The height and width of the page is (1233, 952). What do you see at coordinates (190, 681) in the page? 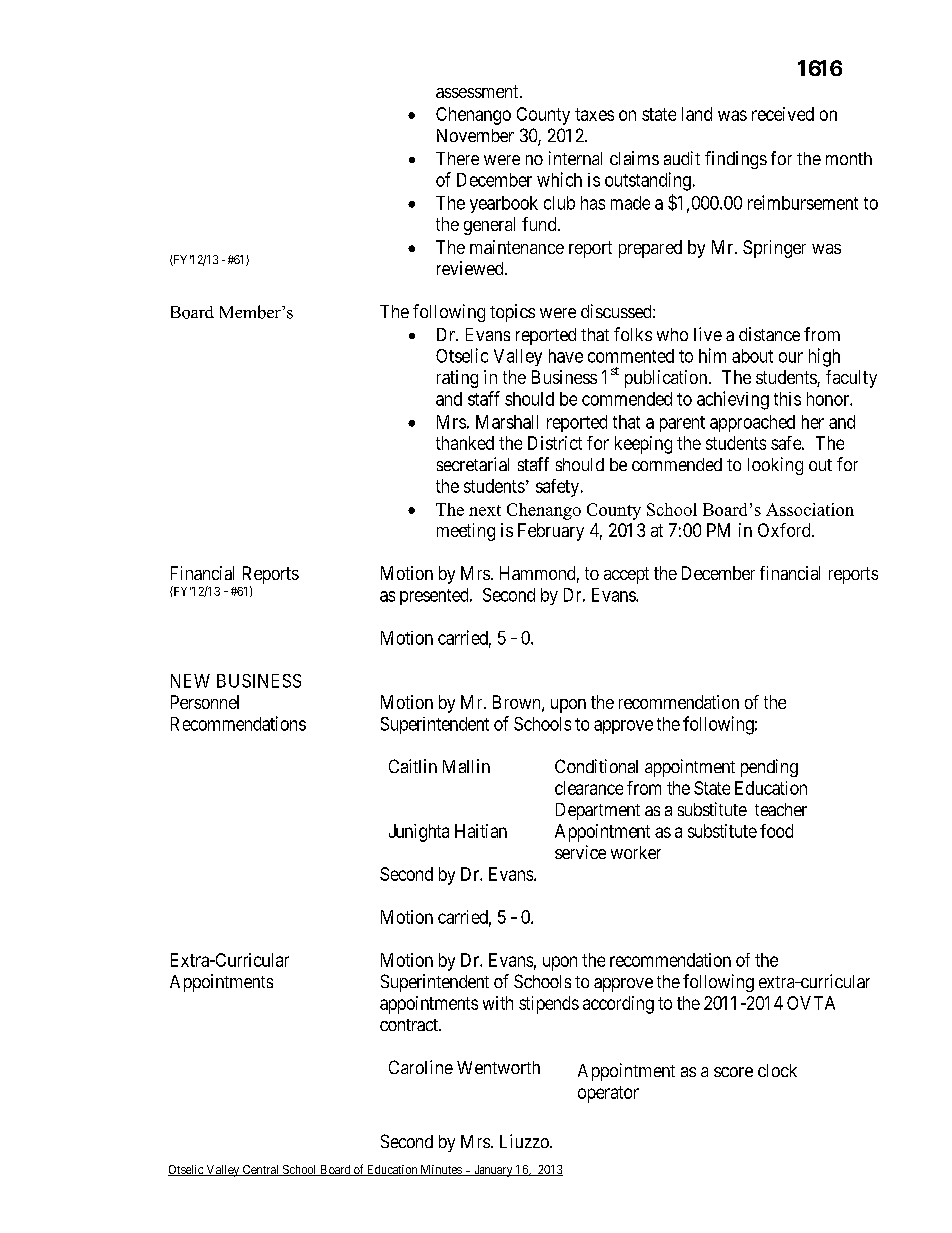
I see `NEW` at bounding box center [190, 681].
